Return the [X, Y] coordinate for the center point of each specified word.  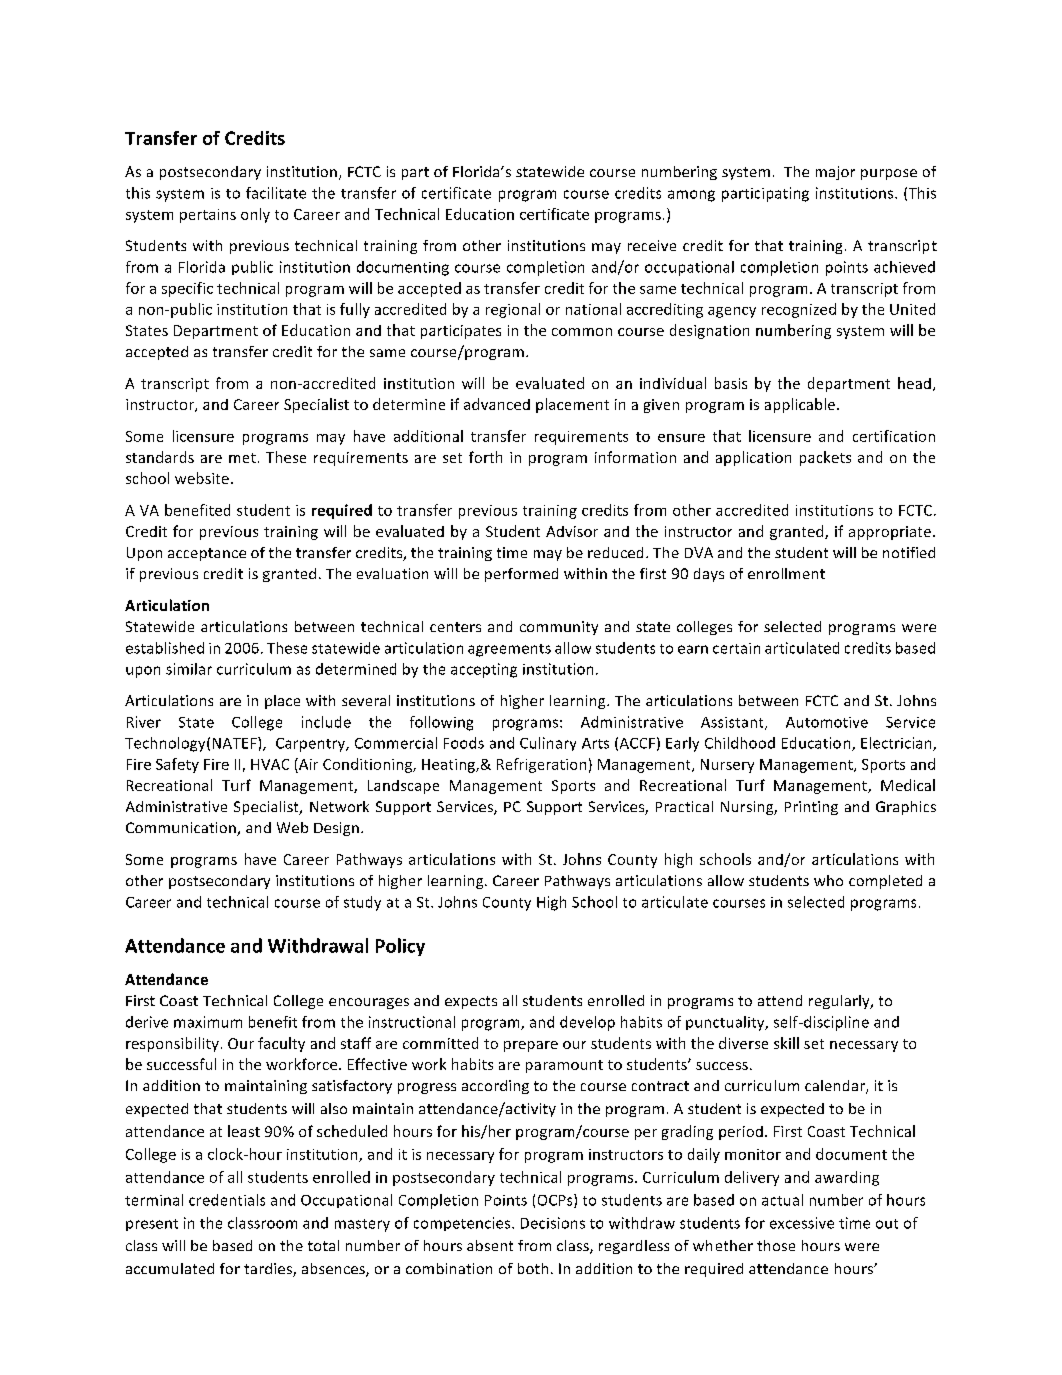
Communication [182, 829]
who [828, 880]
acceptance [207, 554]
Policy [400, 947]
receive [652, 245]
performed [521, 575]
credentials [227, 1200]
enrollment [786, 573]
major [835, 173]
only [255, 215]
